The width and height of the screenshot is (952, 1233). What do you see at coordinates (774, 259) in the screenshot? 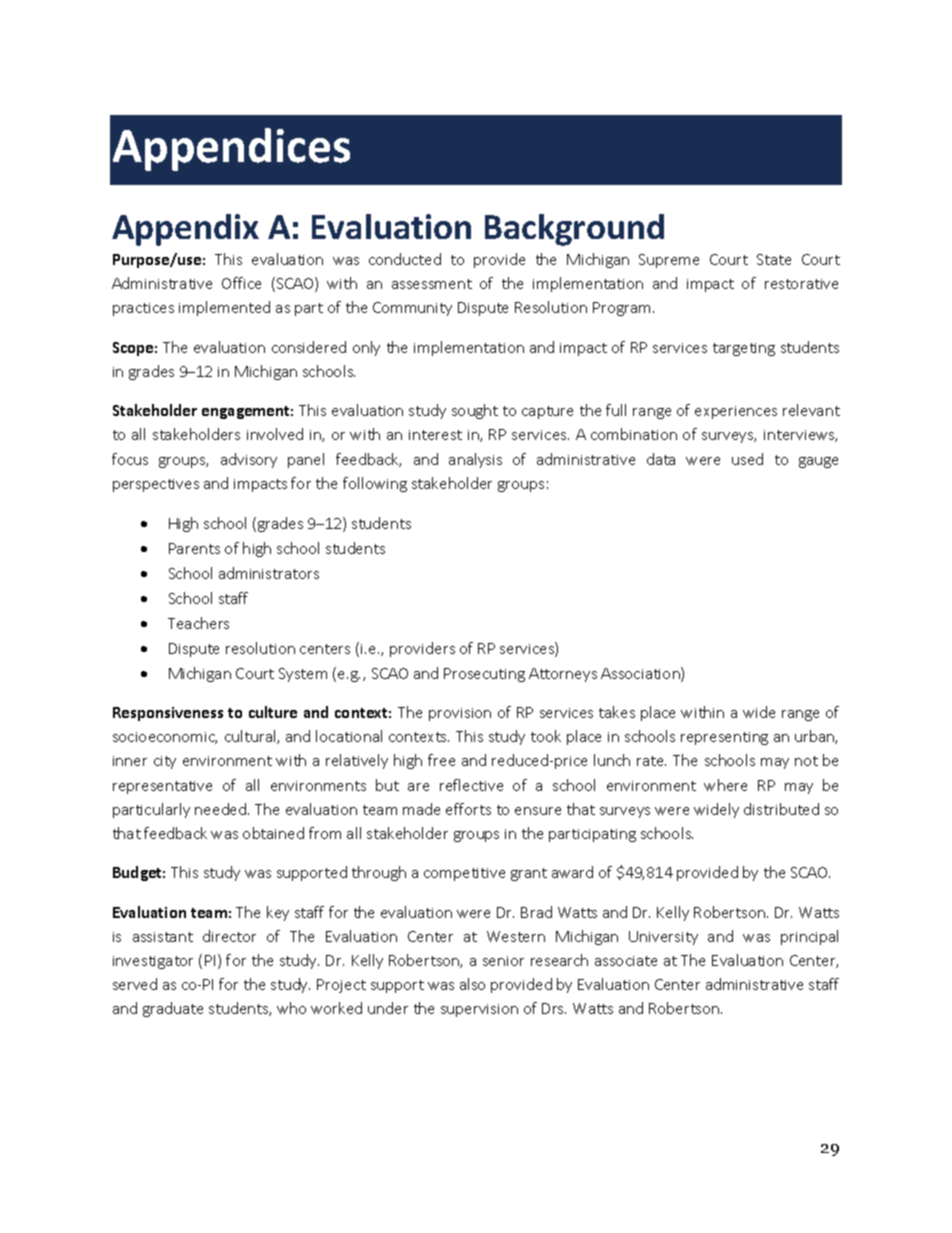
I see `State` at bounding box center [774, 259].
